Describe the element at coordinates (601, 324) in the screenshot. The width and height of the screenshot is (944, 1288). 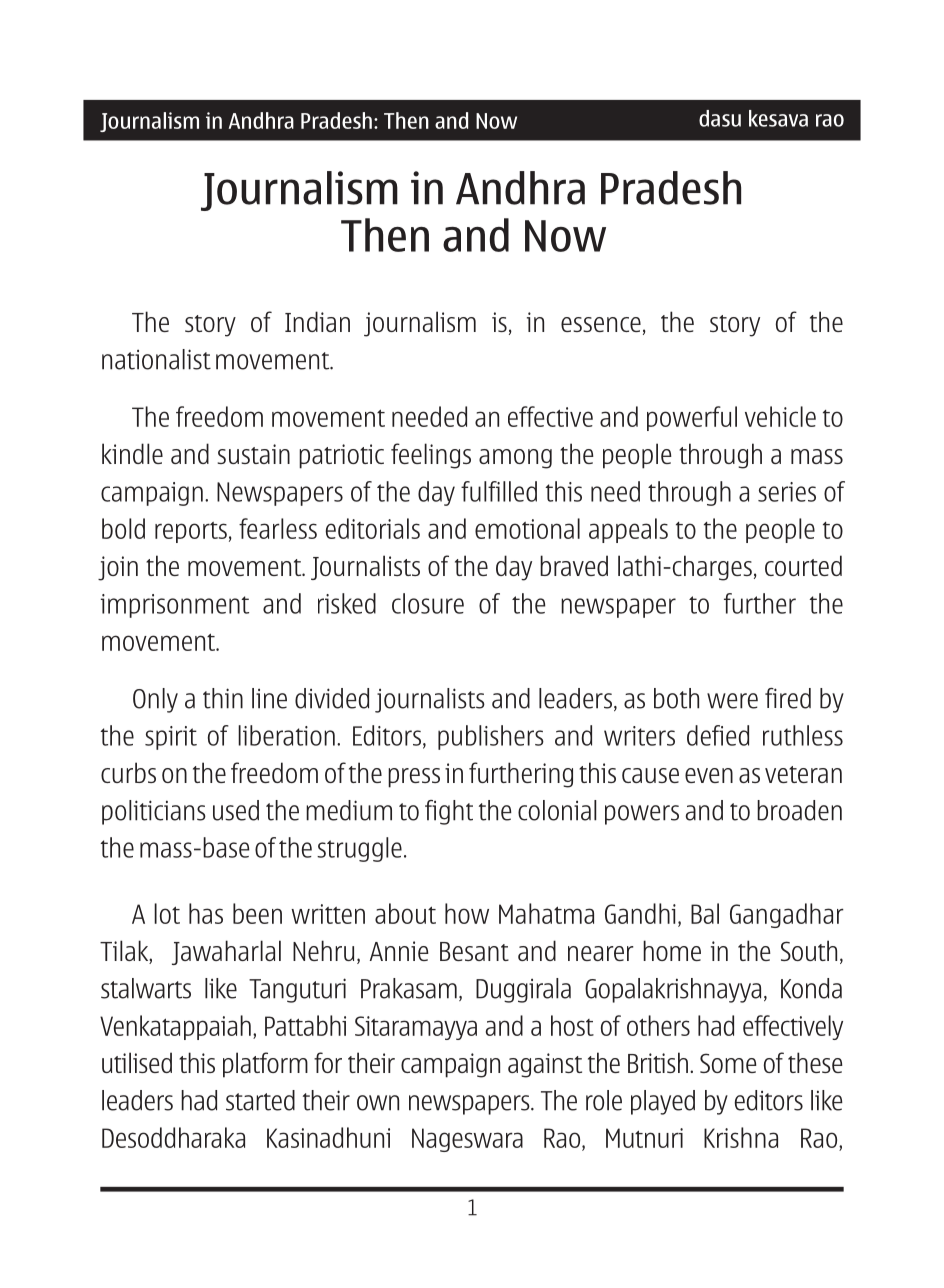
I see `essence` at that location.
